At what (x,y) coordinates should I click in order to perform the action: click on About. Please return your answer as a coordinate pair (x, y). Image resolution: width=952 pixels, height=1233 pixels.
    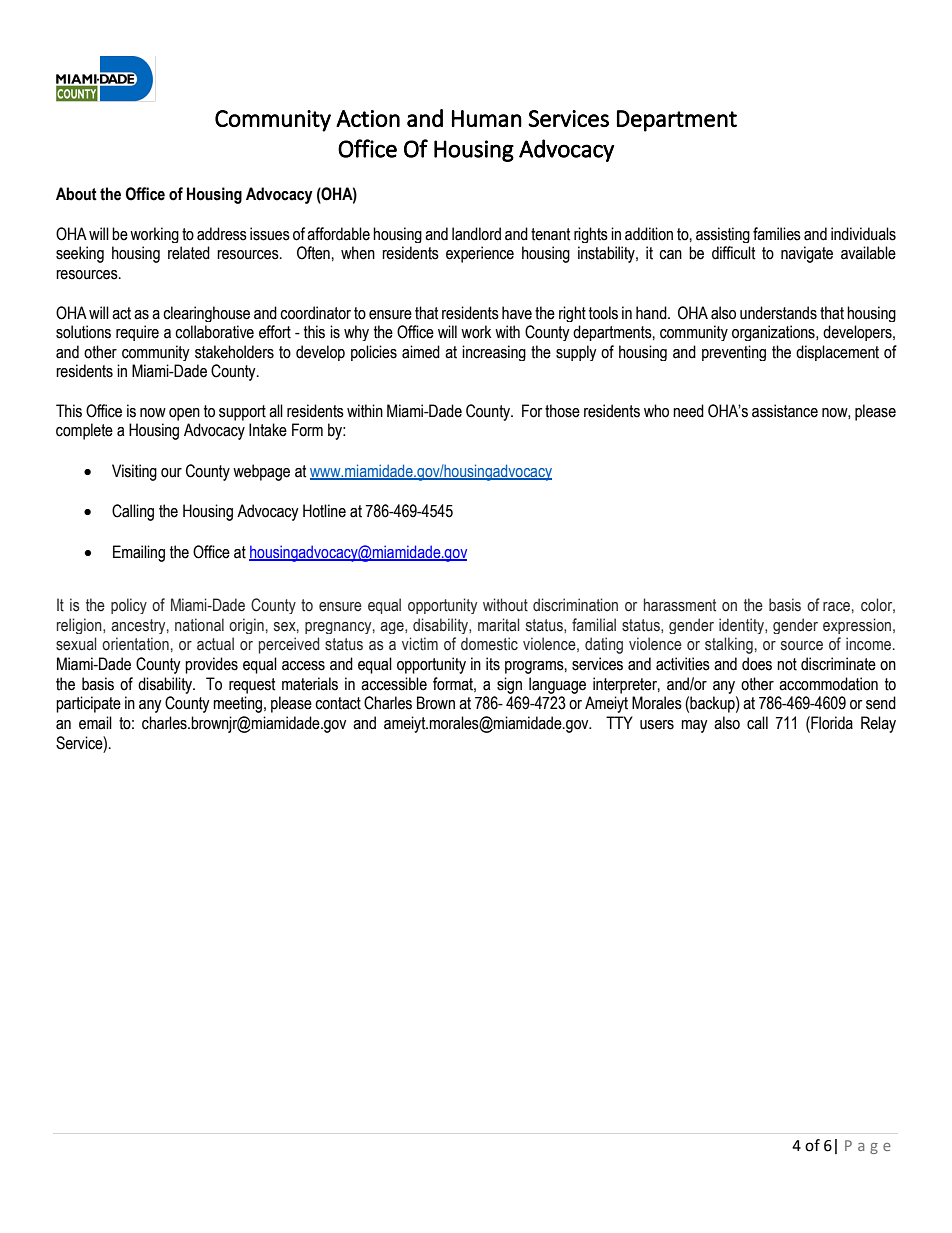
    Looking at the image, I should click on (76, 194).
